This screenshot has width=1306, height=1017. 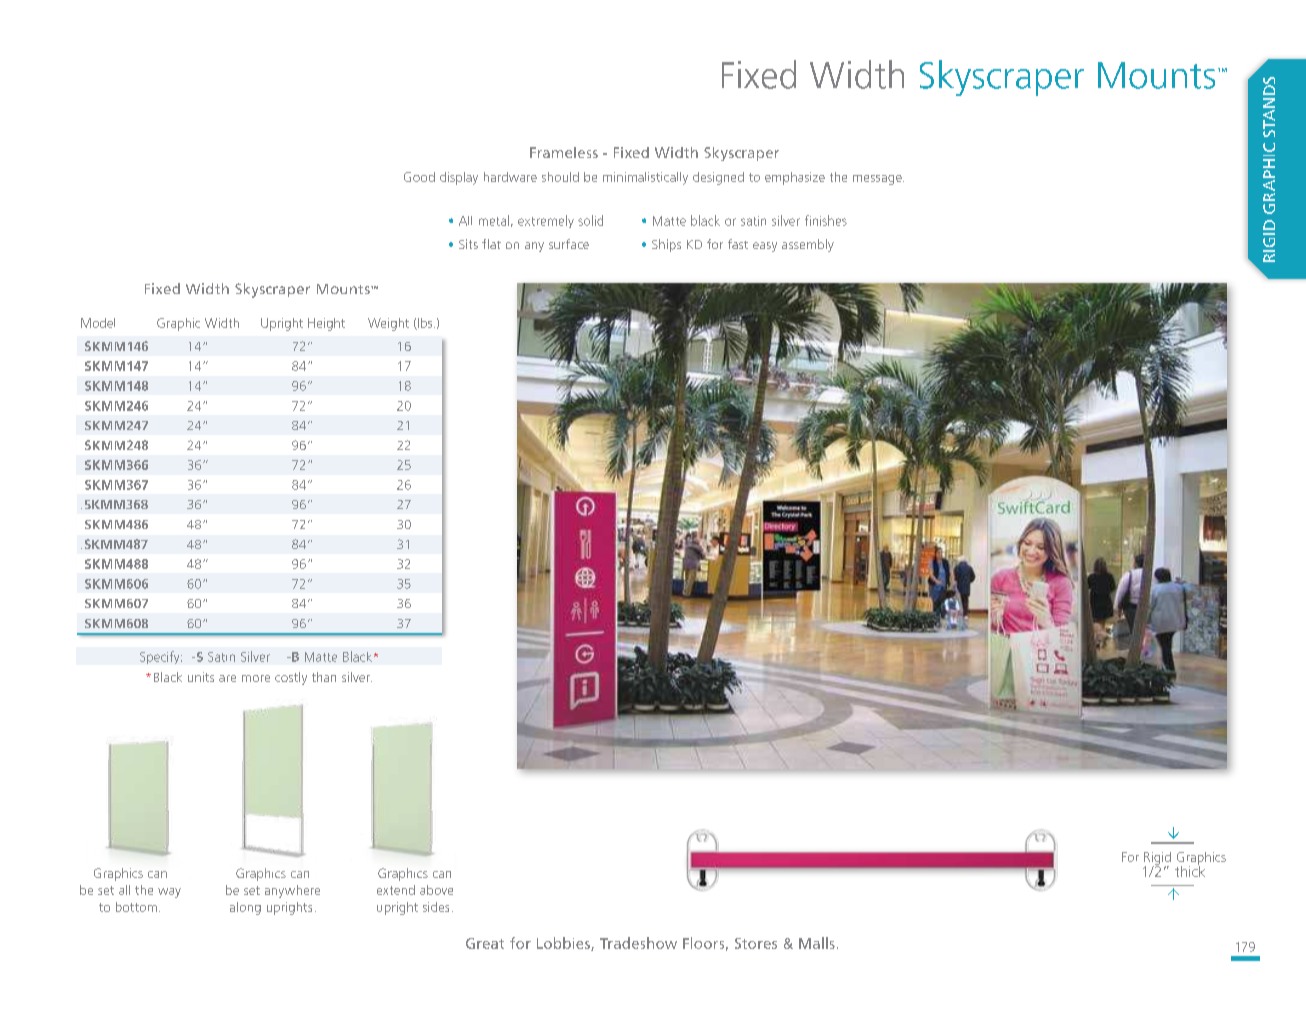 I want to click on Good, so click(x=419, y=177).
